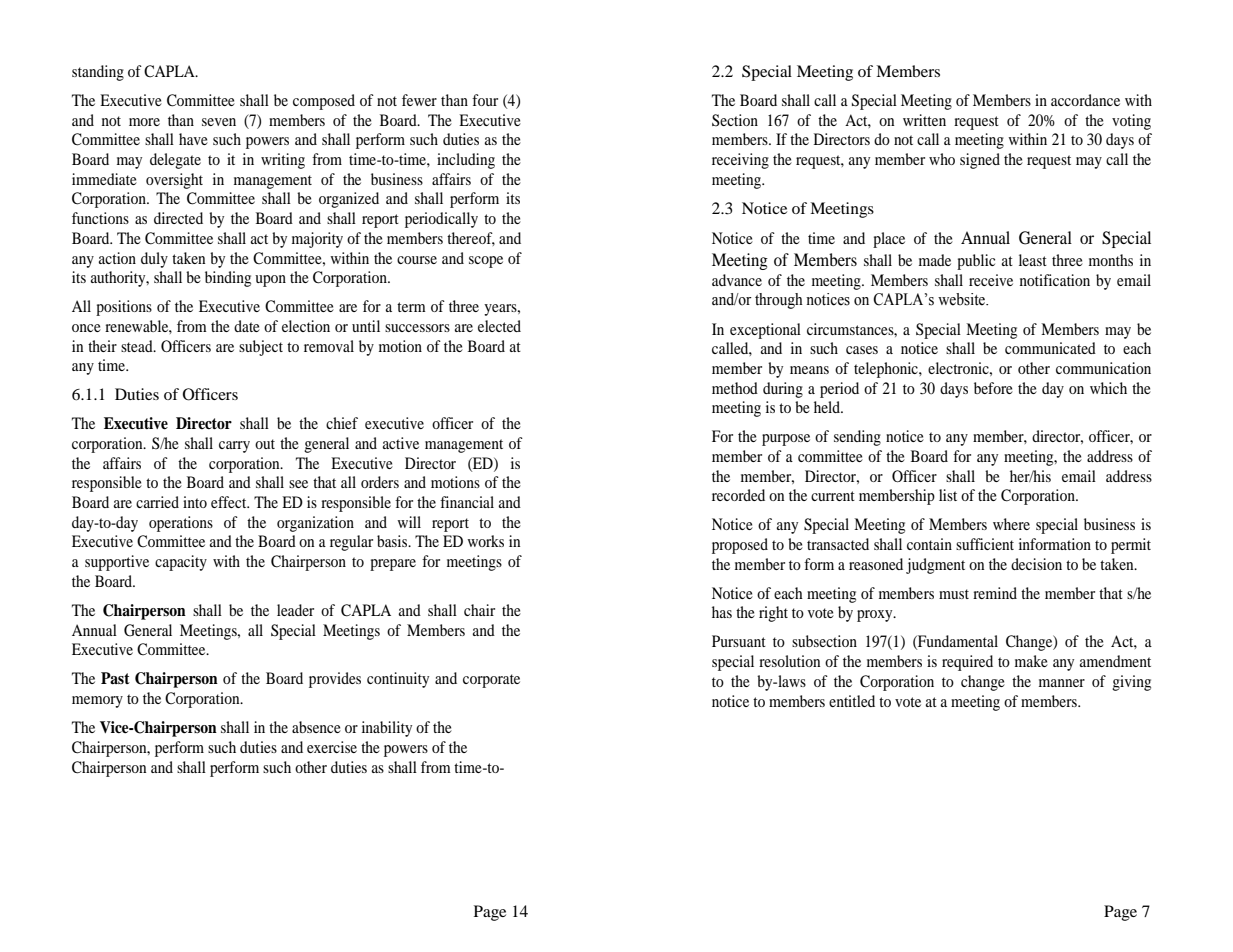 The width and height of the screenshot is (1233, 952). I want to click on absence, so click(316, 727).
